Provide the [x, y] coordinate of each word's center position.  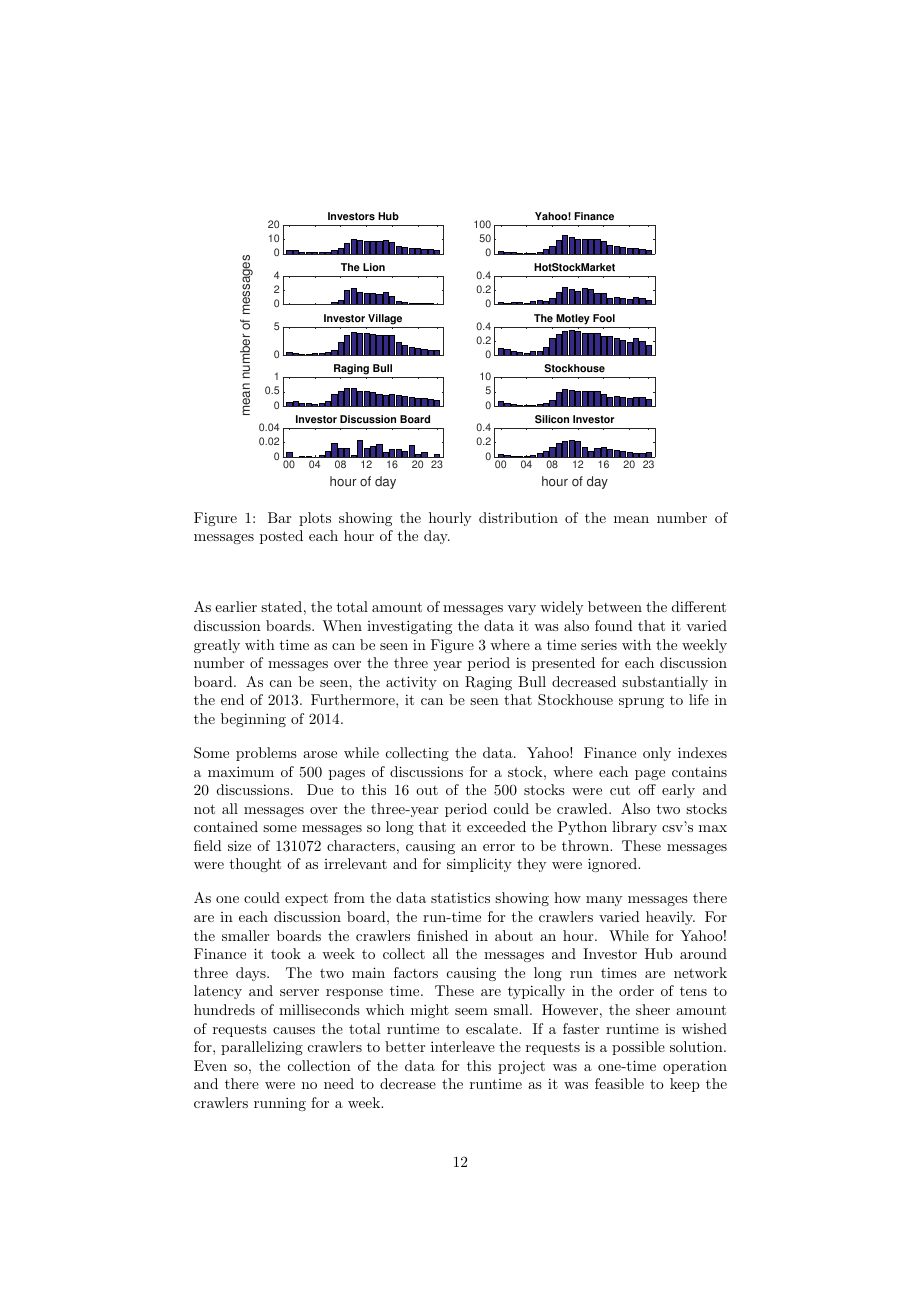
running [280, 1104]
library [634, 828]
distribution [518, 517]
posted [281, 537]
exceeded [496, 826]
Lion [374, 267]
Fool [604, 318]
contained [226, 826]
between [615, 606]
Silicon [552, 419]
